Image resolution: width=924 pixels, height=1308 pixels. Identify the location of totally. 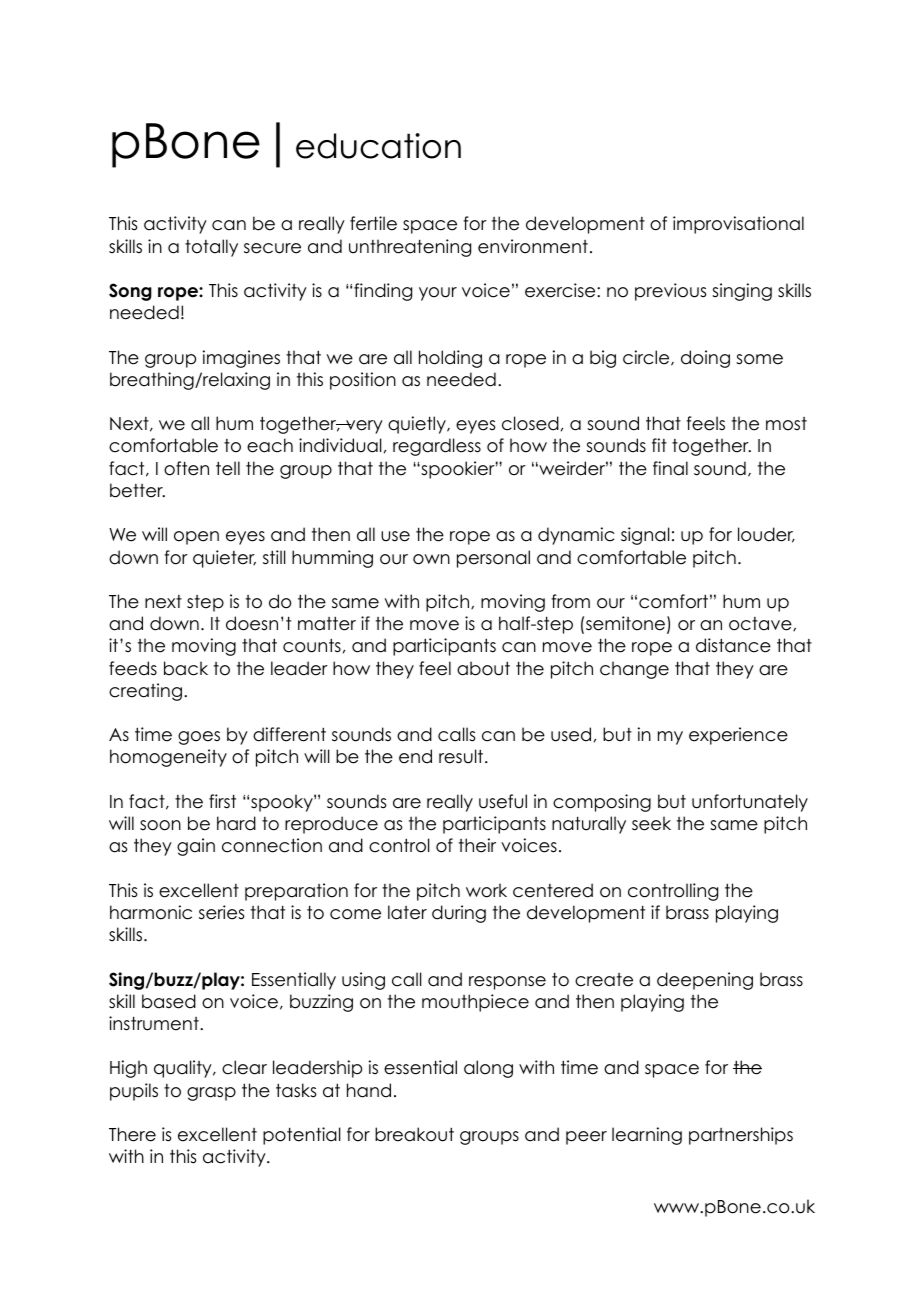
(211, 248).
